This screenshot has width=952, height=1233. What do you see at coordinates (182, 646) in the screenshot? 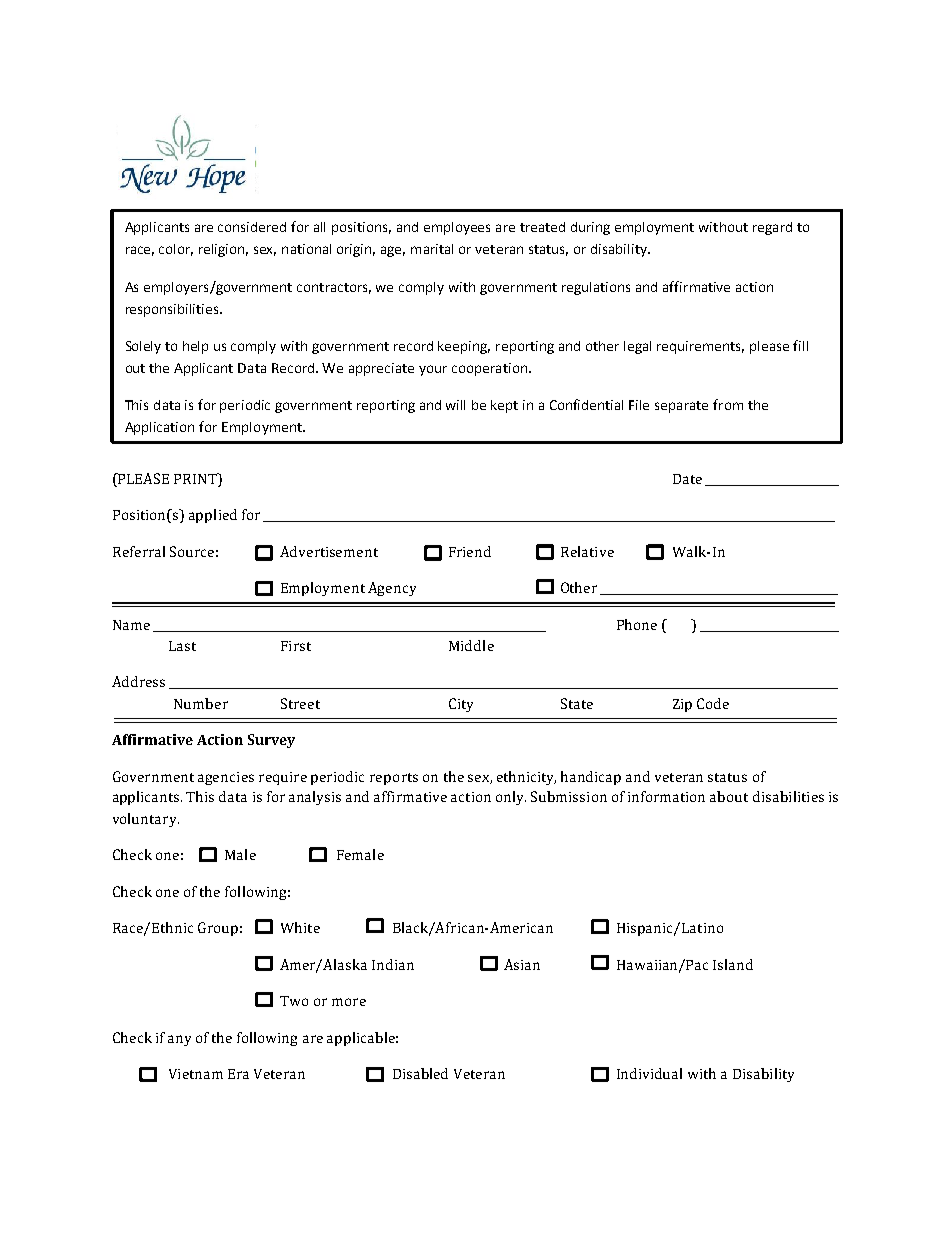
I see `Last` at bounding box center [182, 646].
